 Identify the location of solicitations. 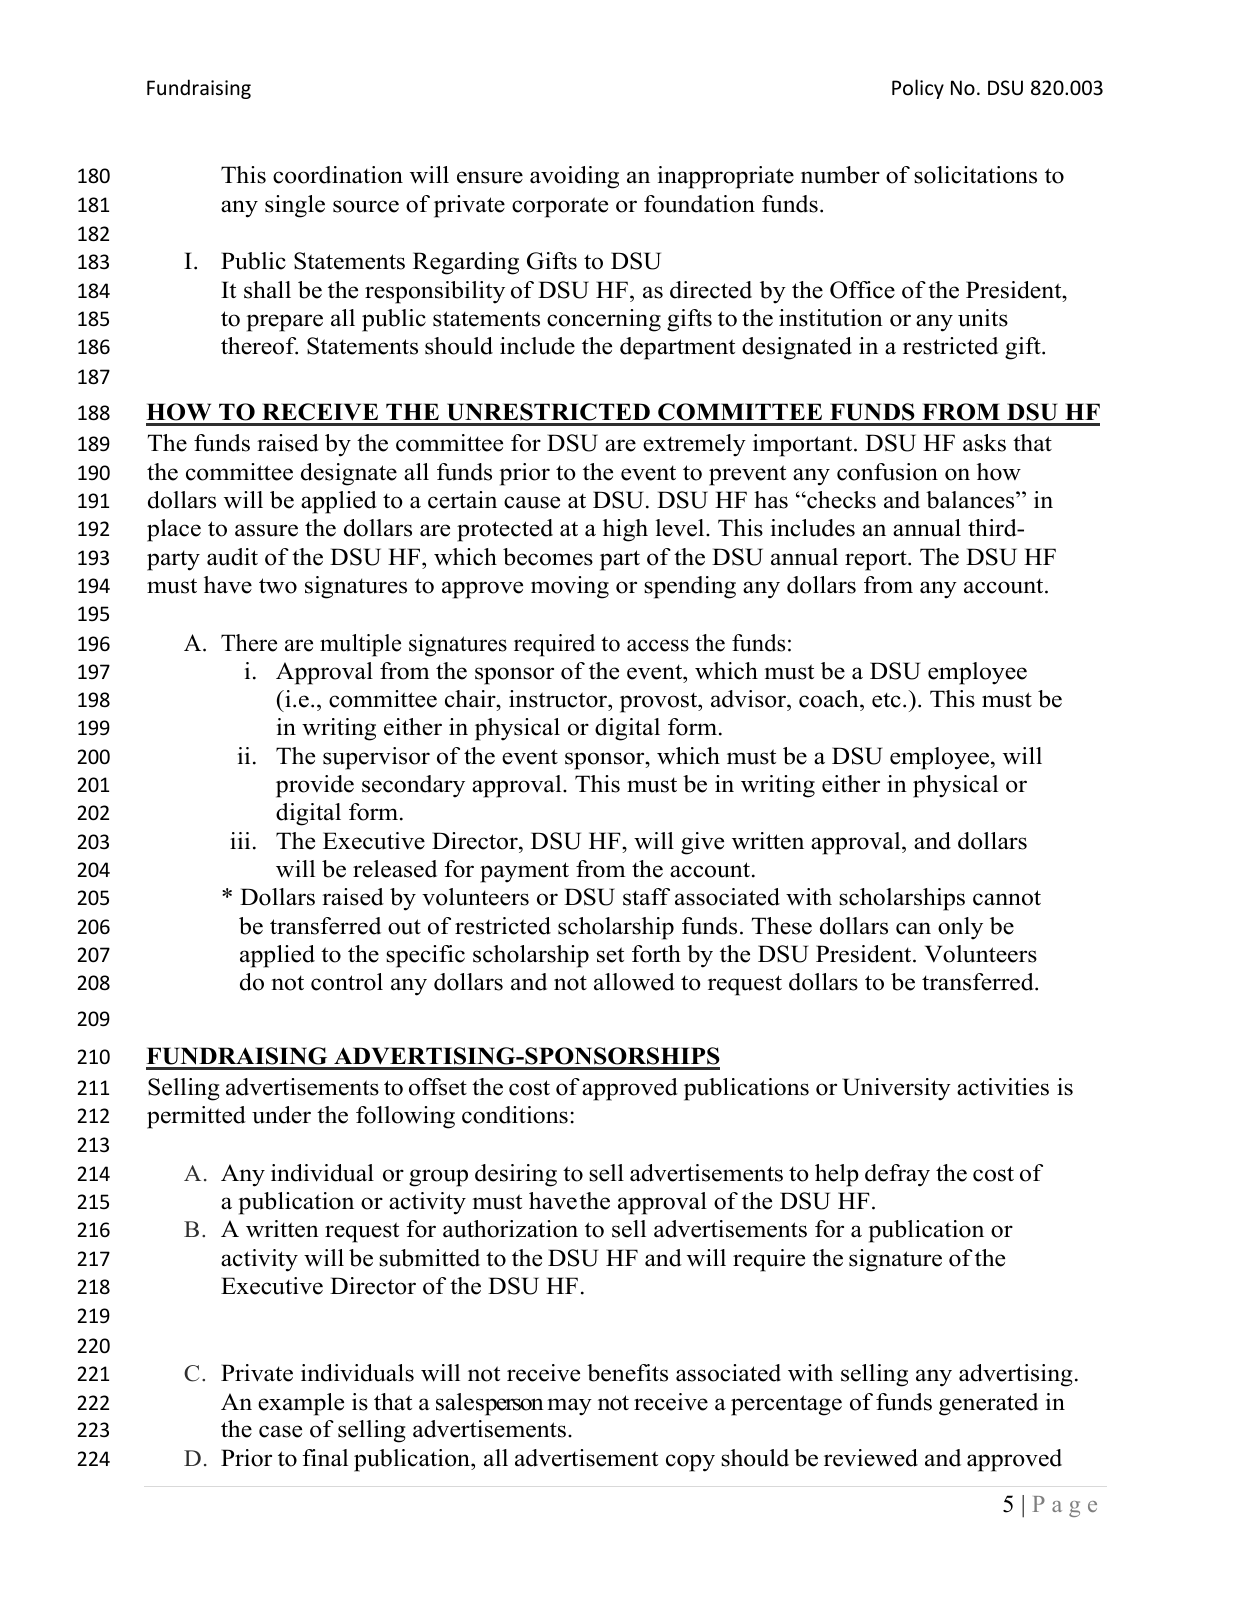
(975, 175).
